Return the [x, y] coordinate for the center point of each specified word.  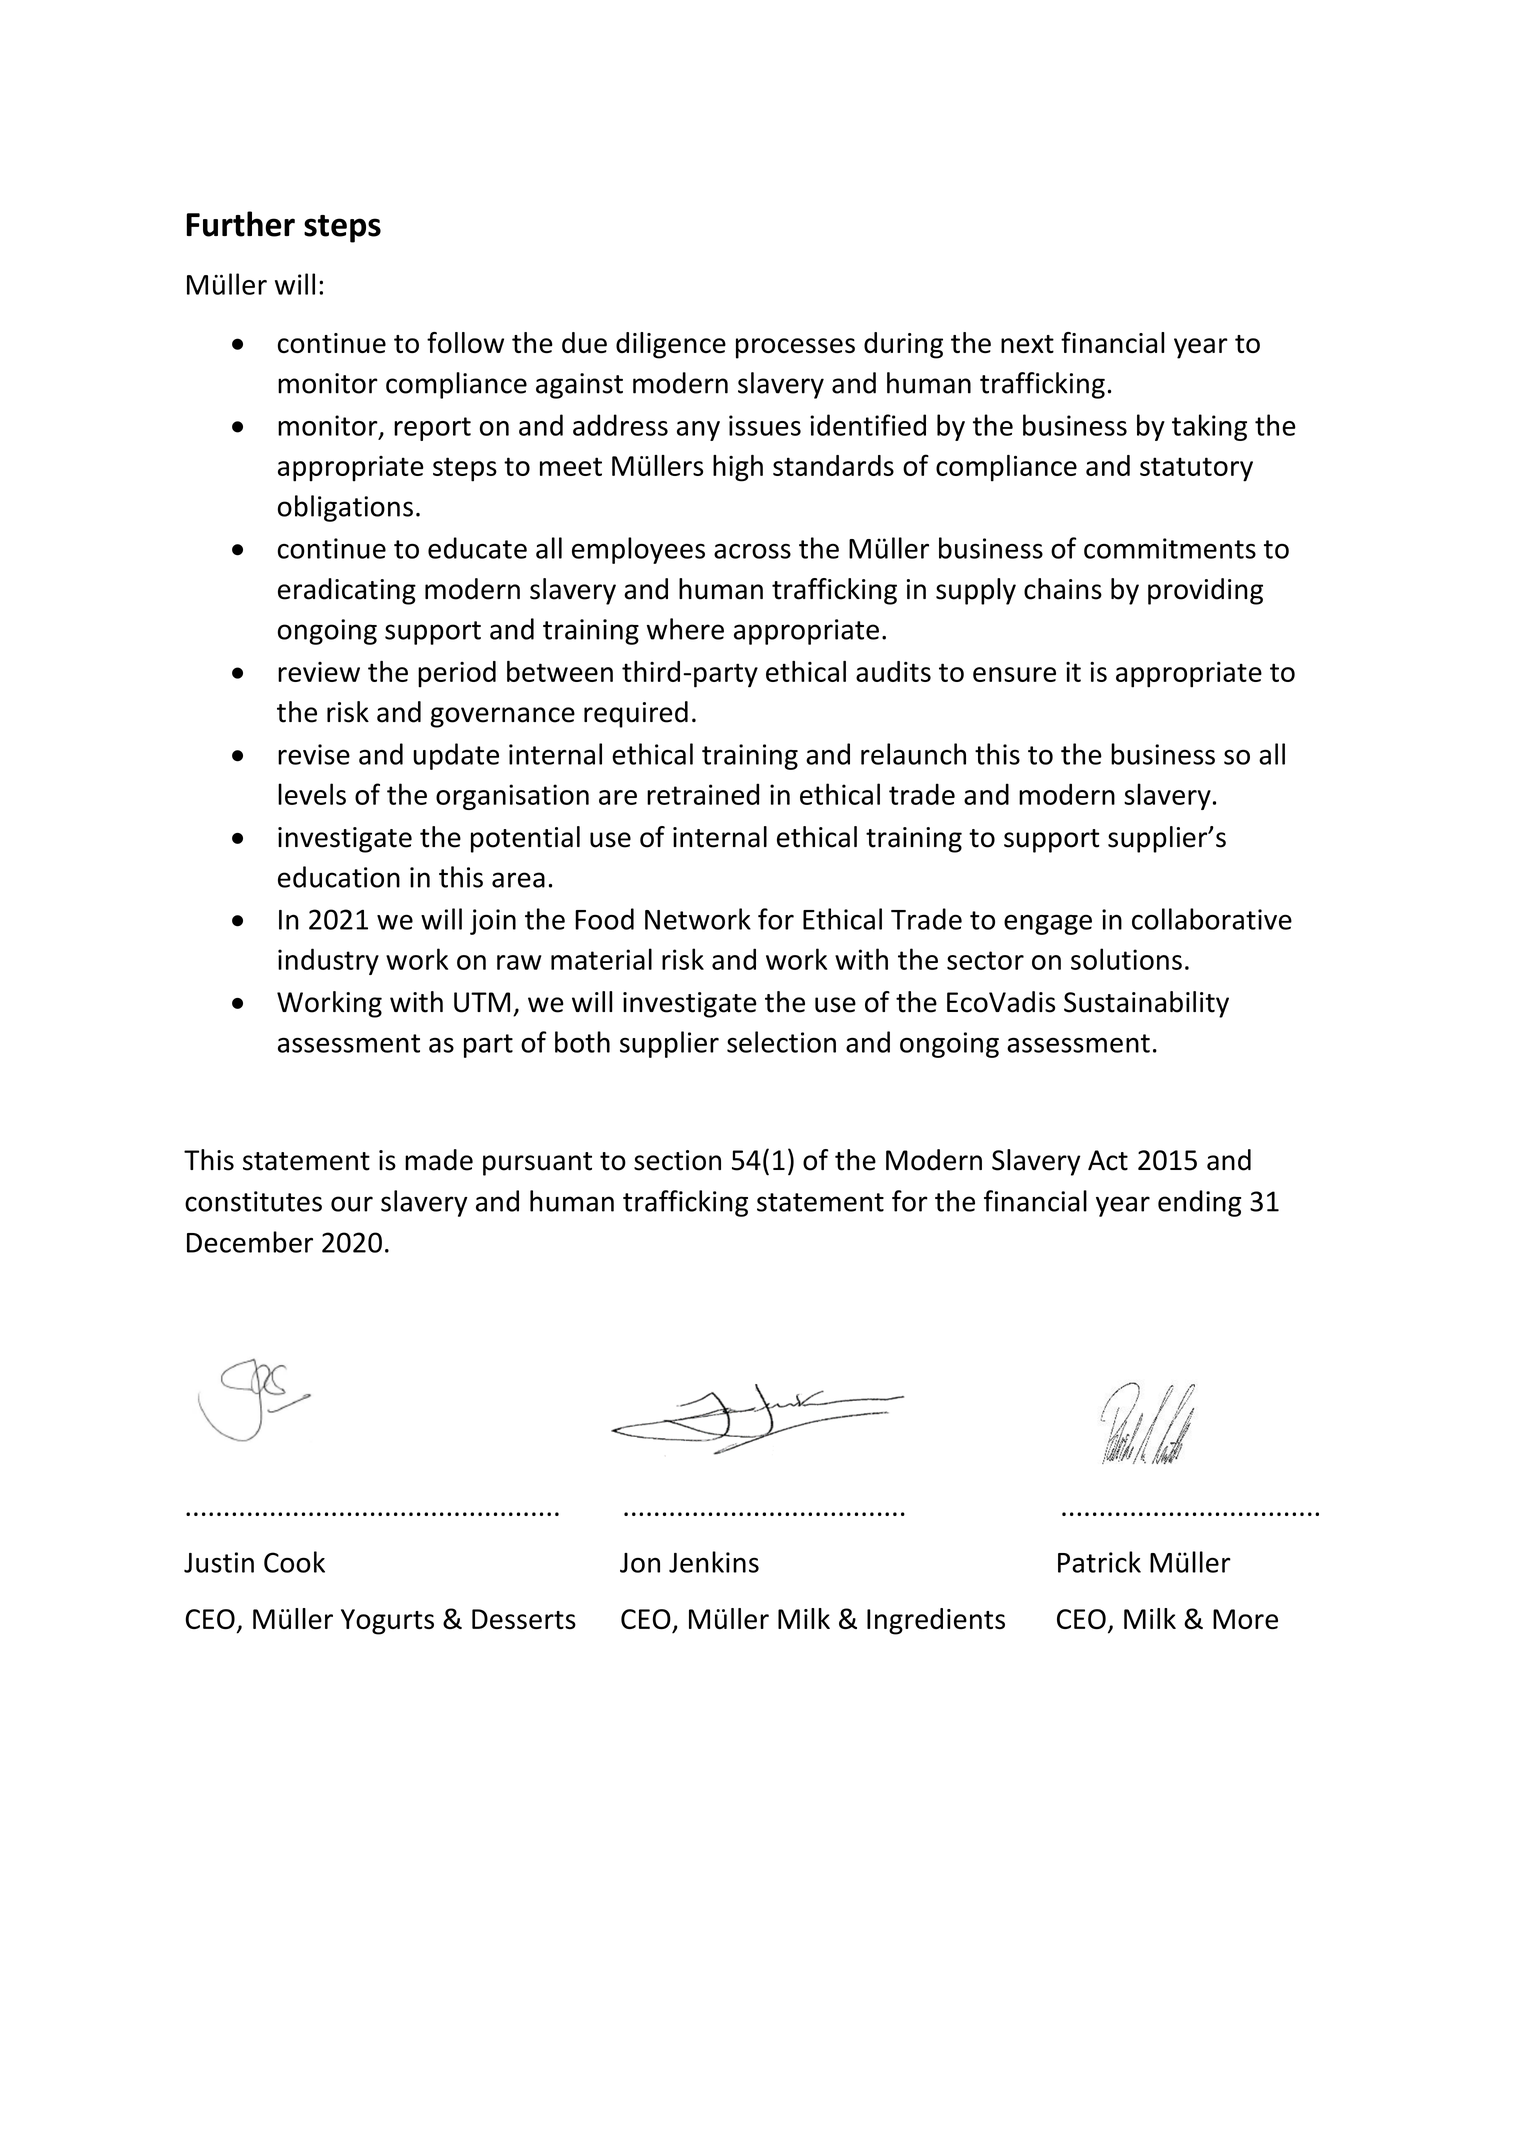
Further [240, 224]
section [677, 1160]
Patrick [1099, 1562]
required [636, 714]
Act [1108, 1160]
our [352, 1204]
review [319, 672]
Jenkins [714, 1562]
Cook [294, 1562]
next [1027, 344]
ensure [1014, 674]
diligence [671, 345]
